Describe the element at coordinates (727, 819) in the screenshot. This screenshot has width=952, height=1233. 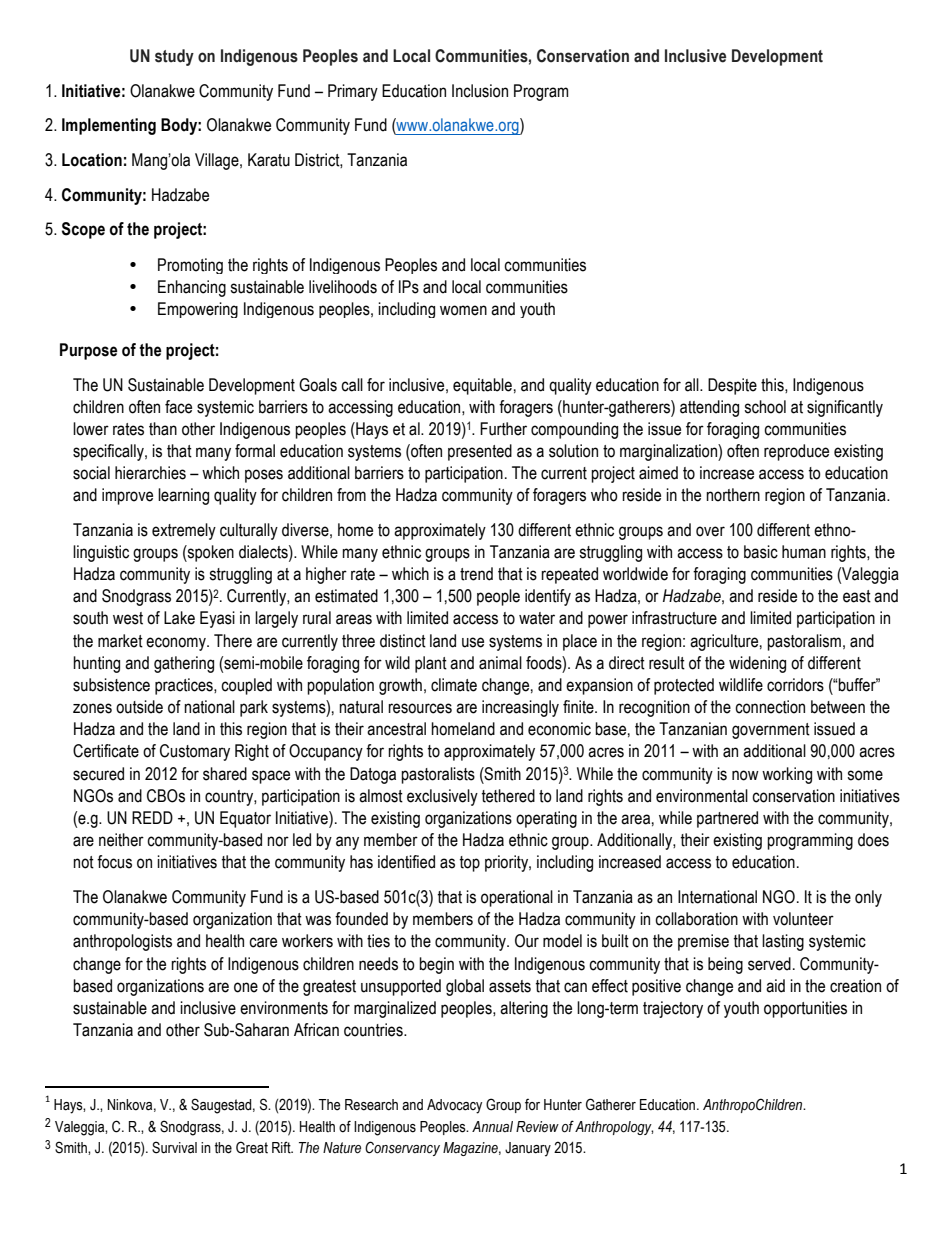
I see `partnered` at that location.
